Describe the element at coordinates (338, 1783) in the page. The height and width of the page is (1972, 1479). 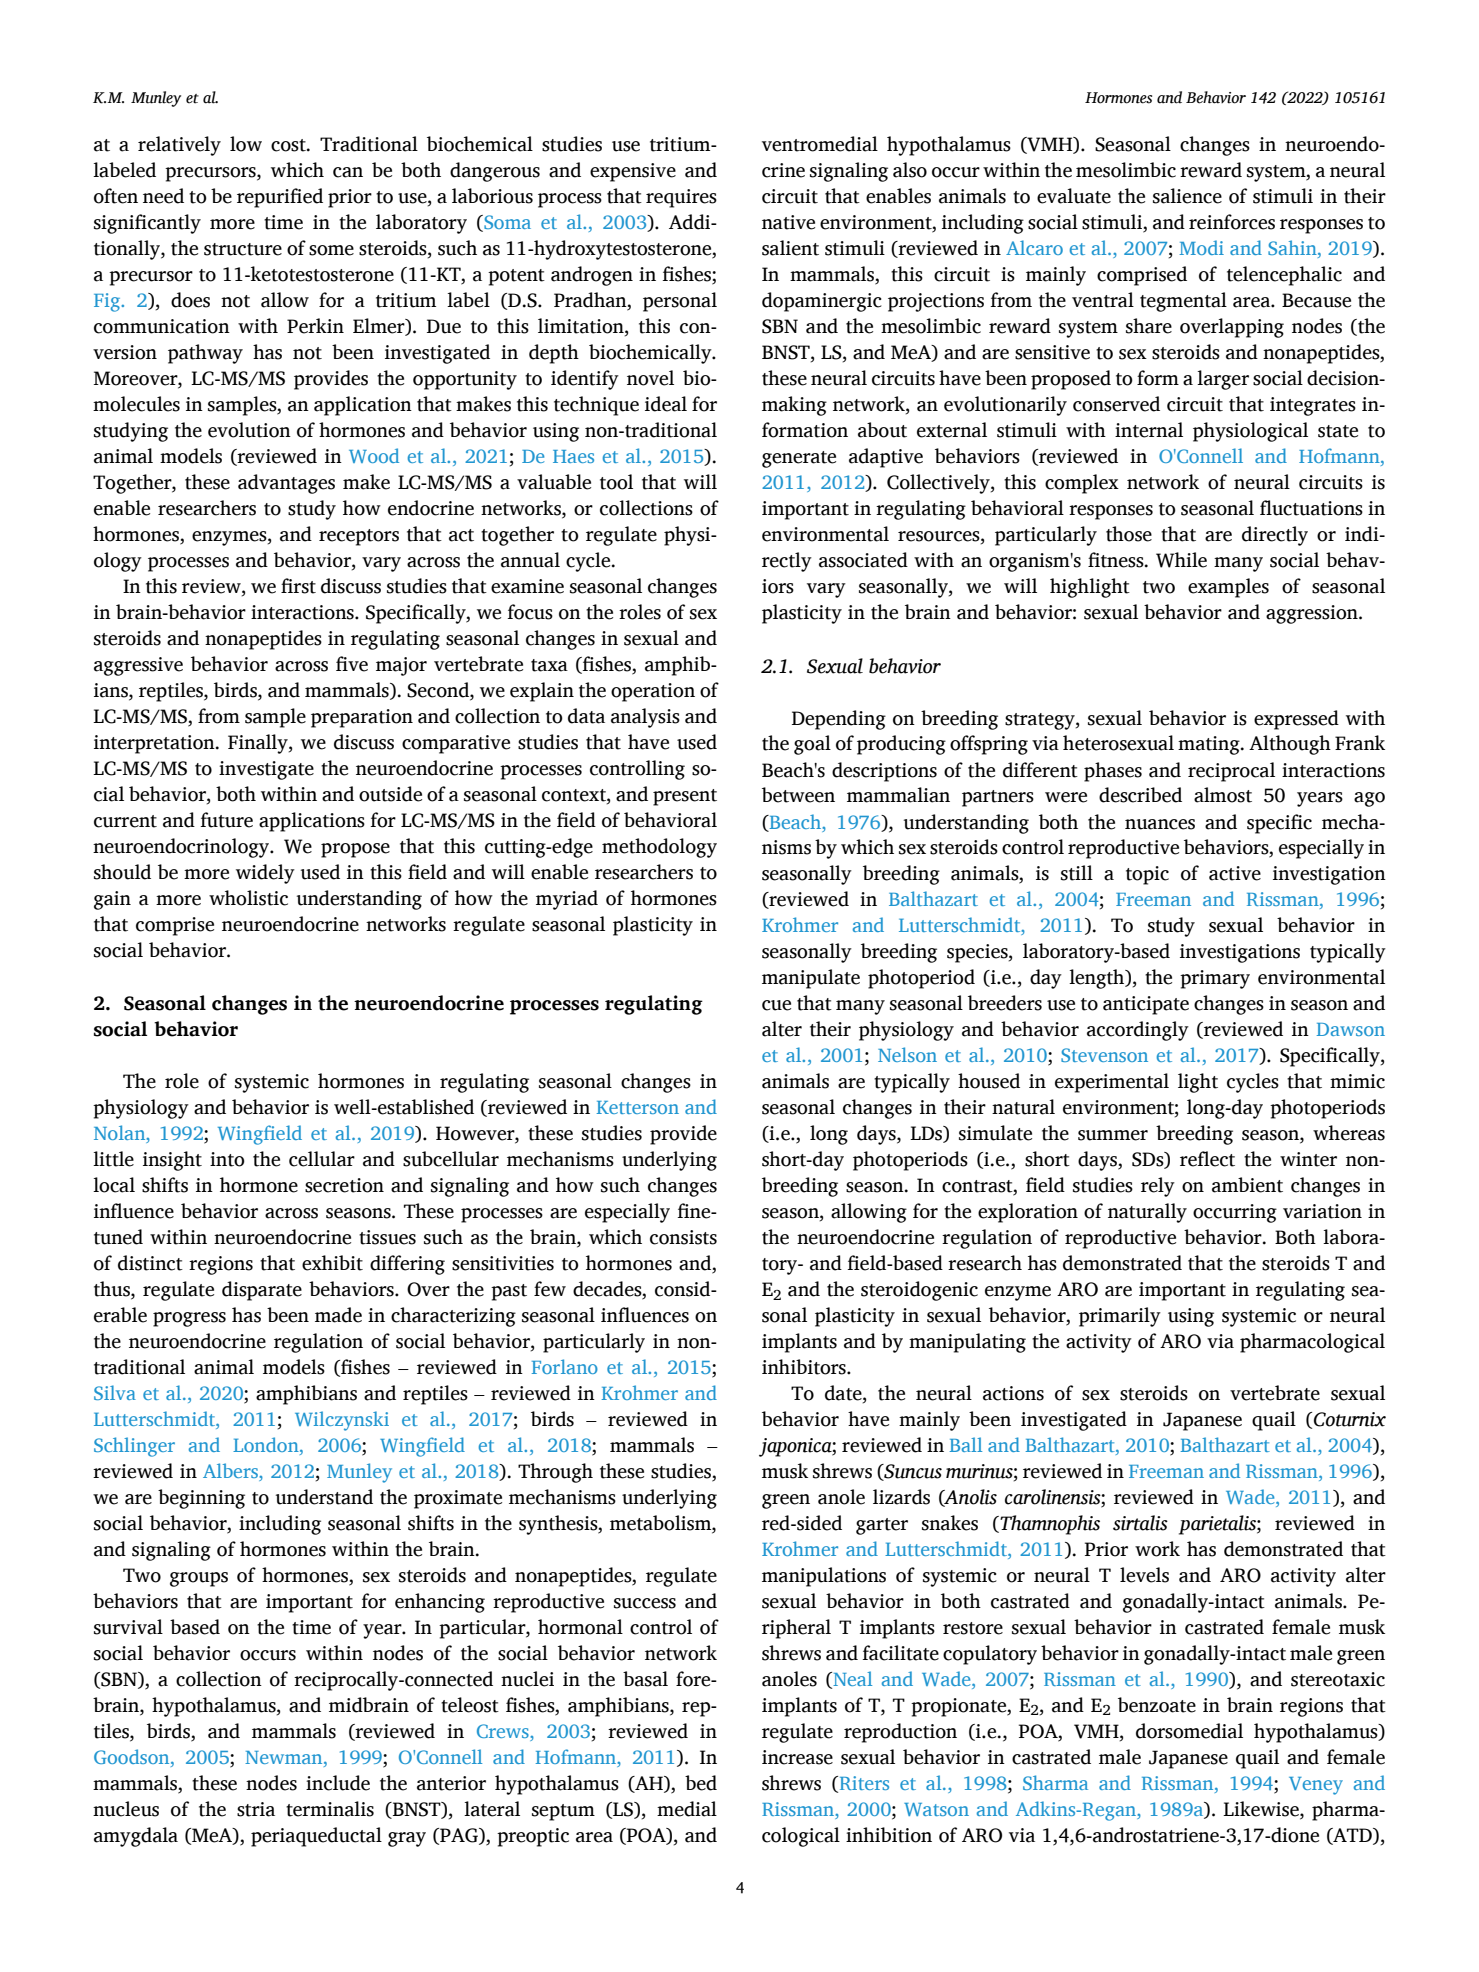
I see `include` at that location.
